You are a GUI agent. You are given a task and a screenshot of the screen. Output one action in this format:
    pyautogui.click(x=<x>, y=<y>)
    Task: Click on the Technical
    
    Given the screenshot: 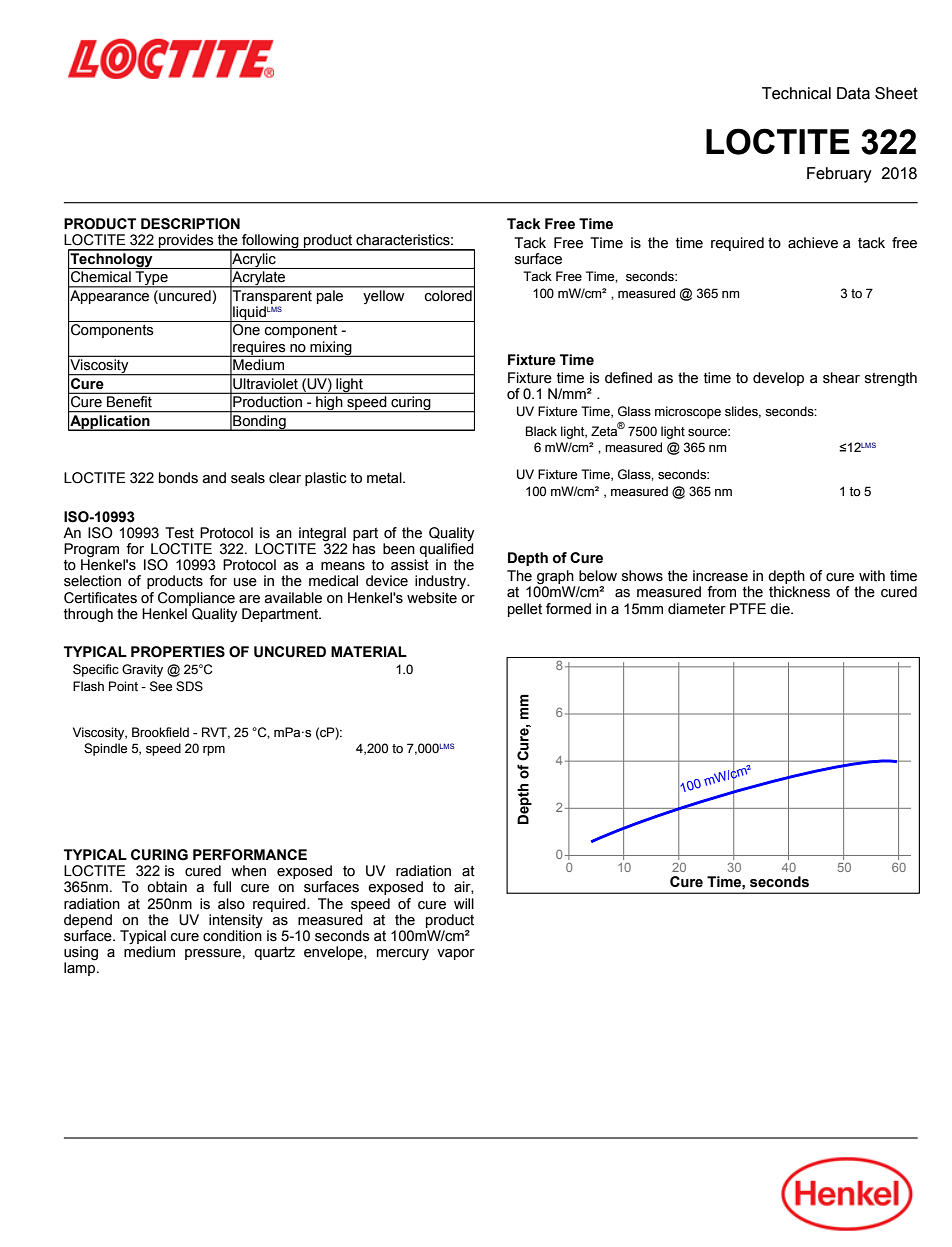 What is the action you would take?
    pyautogui.click(x=796, y=93)
